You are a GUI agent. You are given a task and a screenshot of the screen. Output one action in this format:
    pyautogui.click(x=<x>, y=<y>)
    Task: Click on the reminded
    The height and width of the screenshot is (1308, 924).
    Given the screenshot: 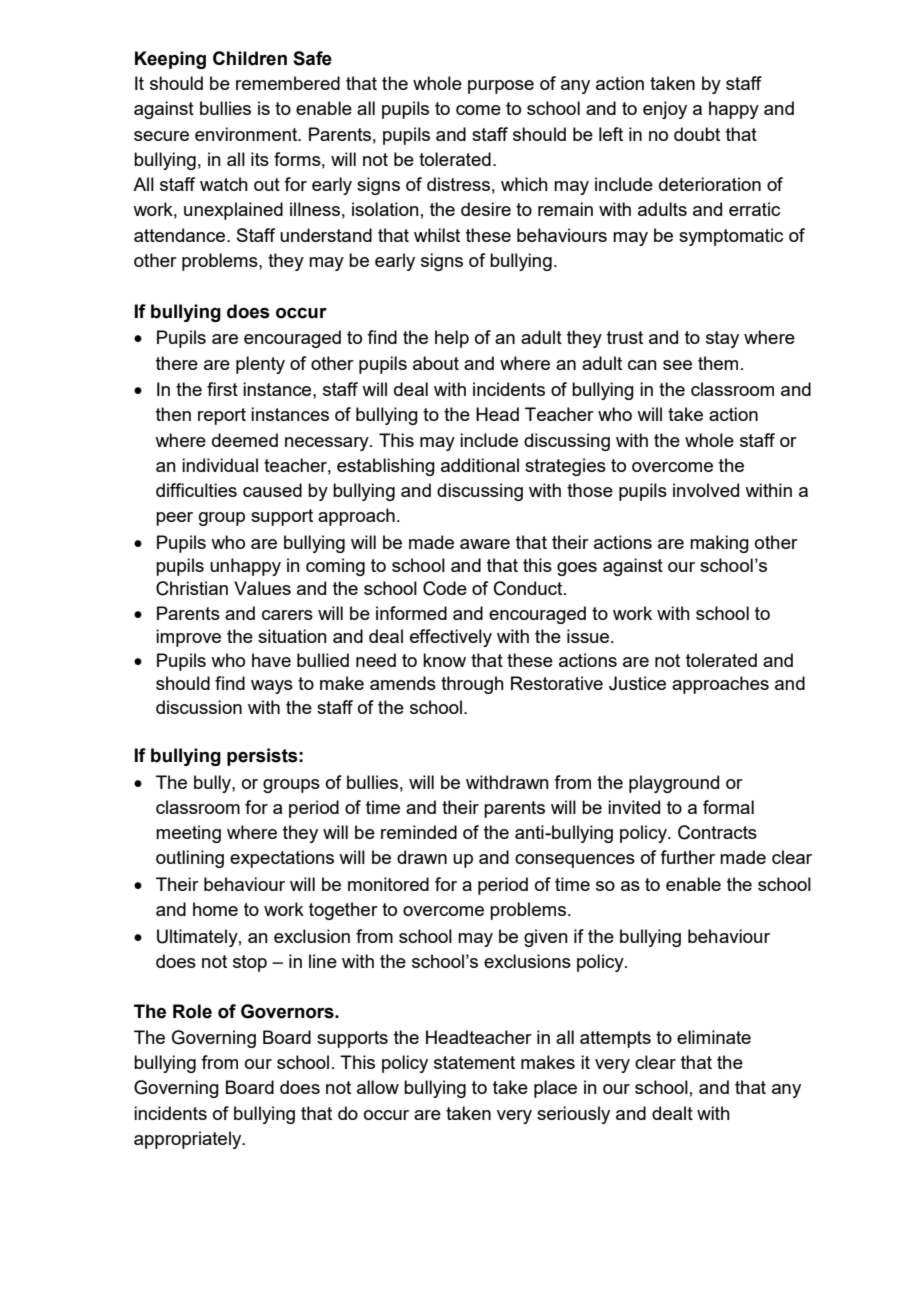 What is the action you would take?
    pyautogui.click(x=419, y=832)
